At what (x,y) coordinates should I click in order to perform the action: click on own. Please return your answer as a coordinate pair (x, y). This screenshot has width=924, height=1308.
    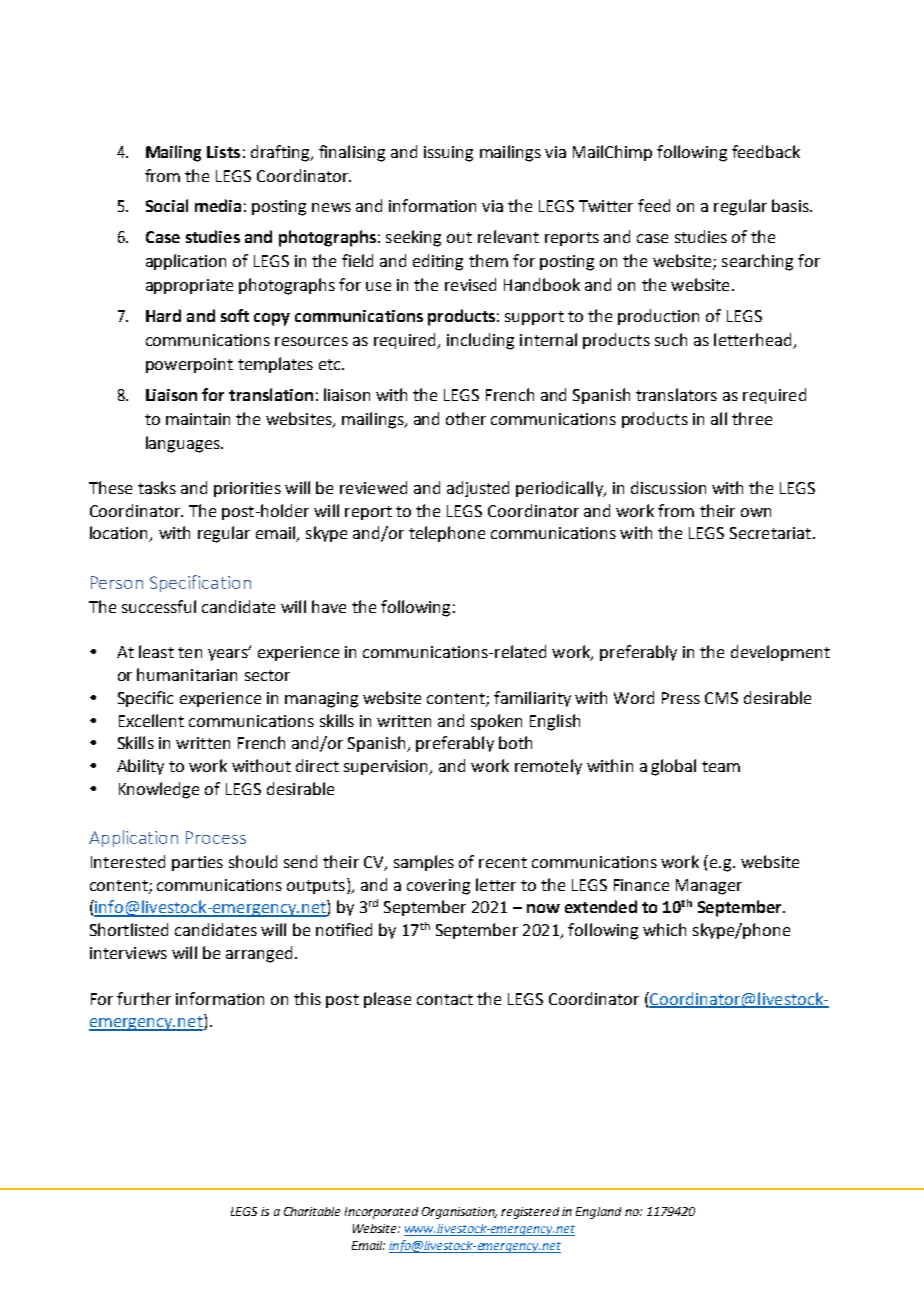
    Looking at the image, I should click on (756, 512).
